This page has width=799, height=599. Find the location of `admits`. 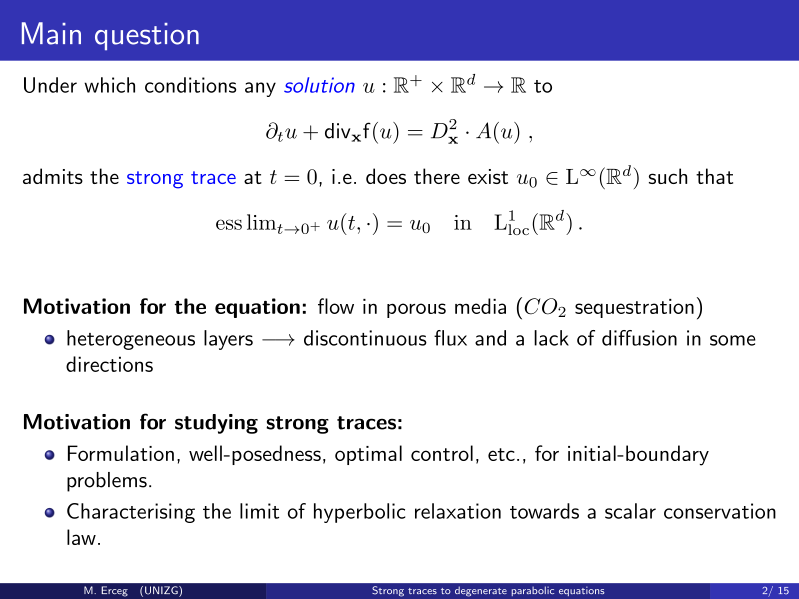

admits is located at coordinates (53, 176).
